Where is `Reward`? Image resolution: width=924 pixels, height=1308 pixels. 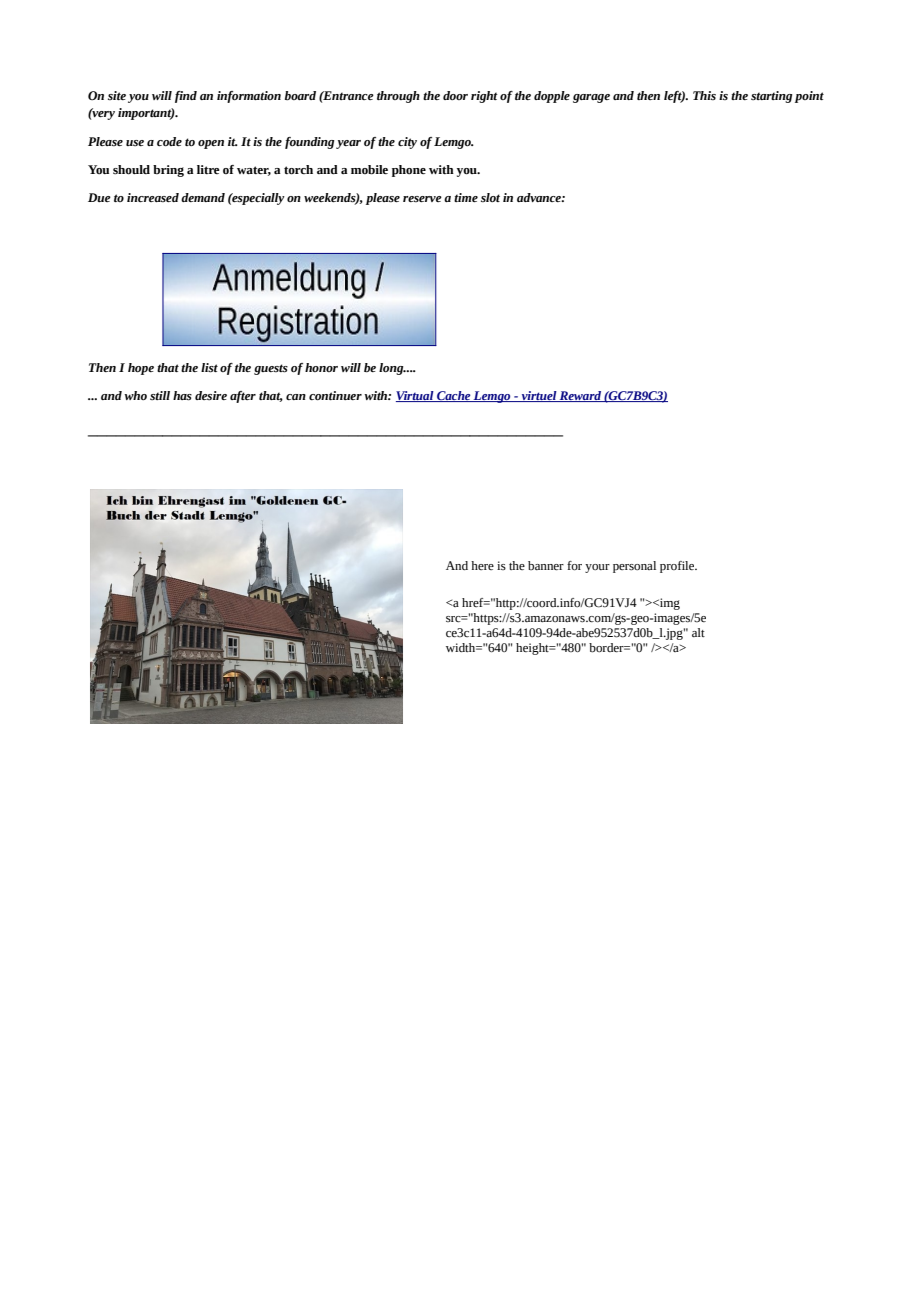
Reward is located at coordinates (581, 396).
